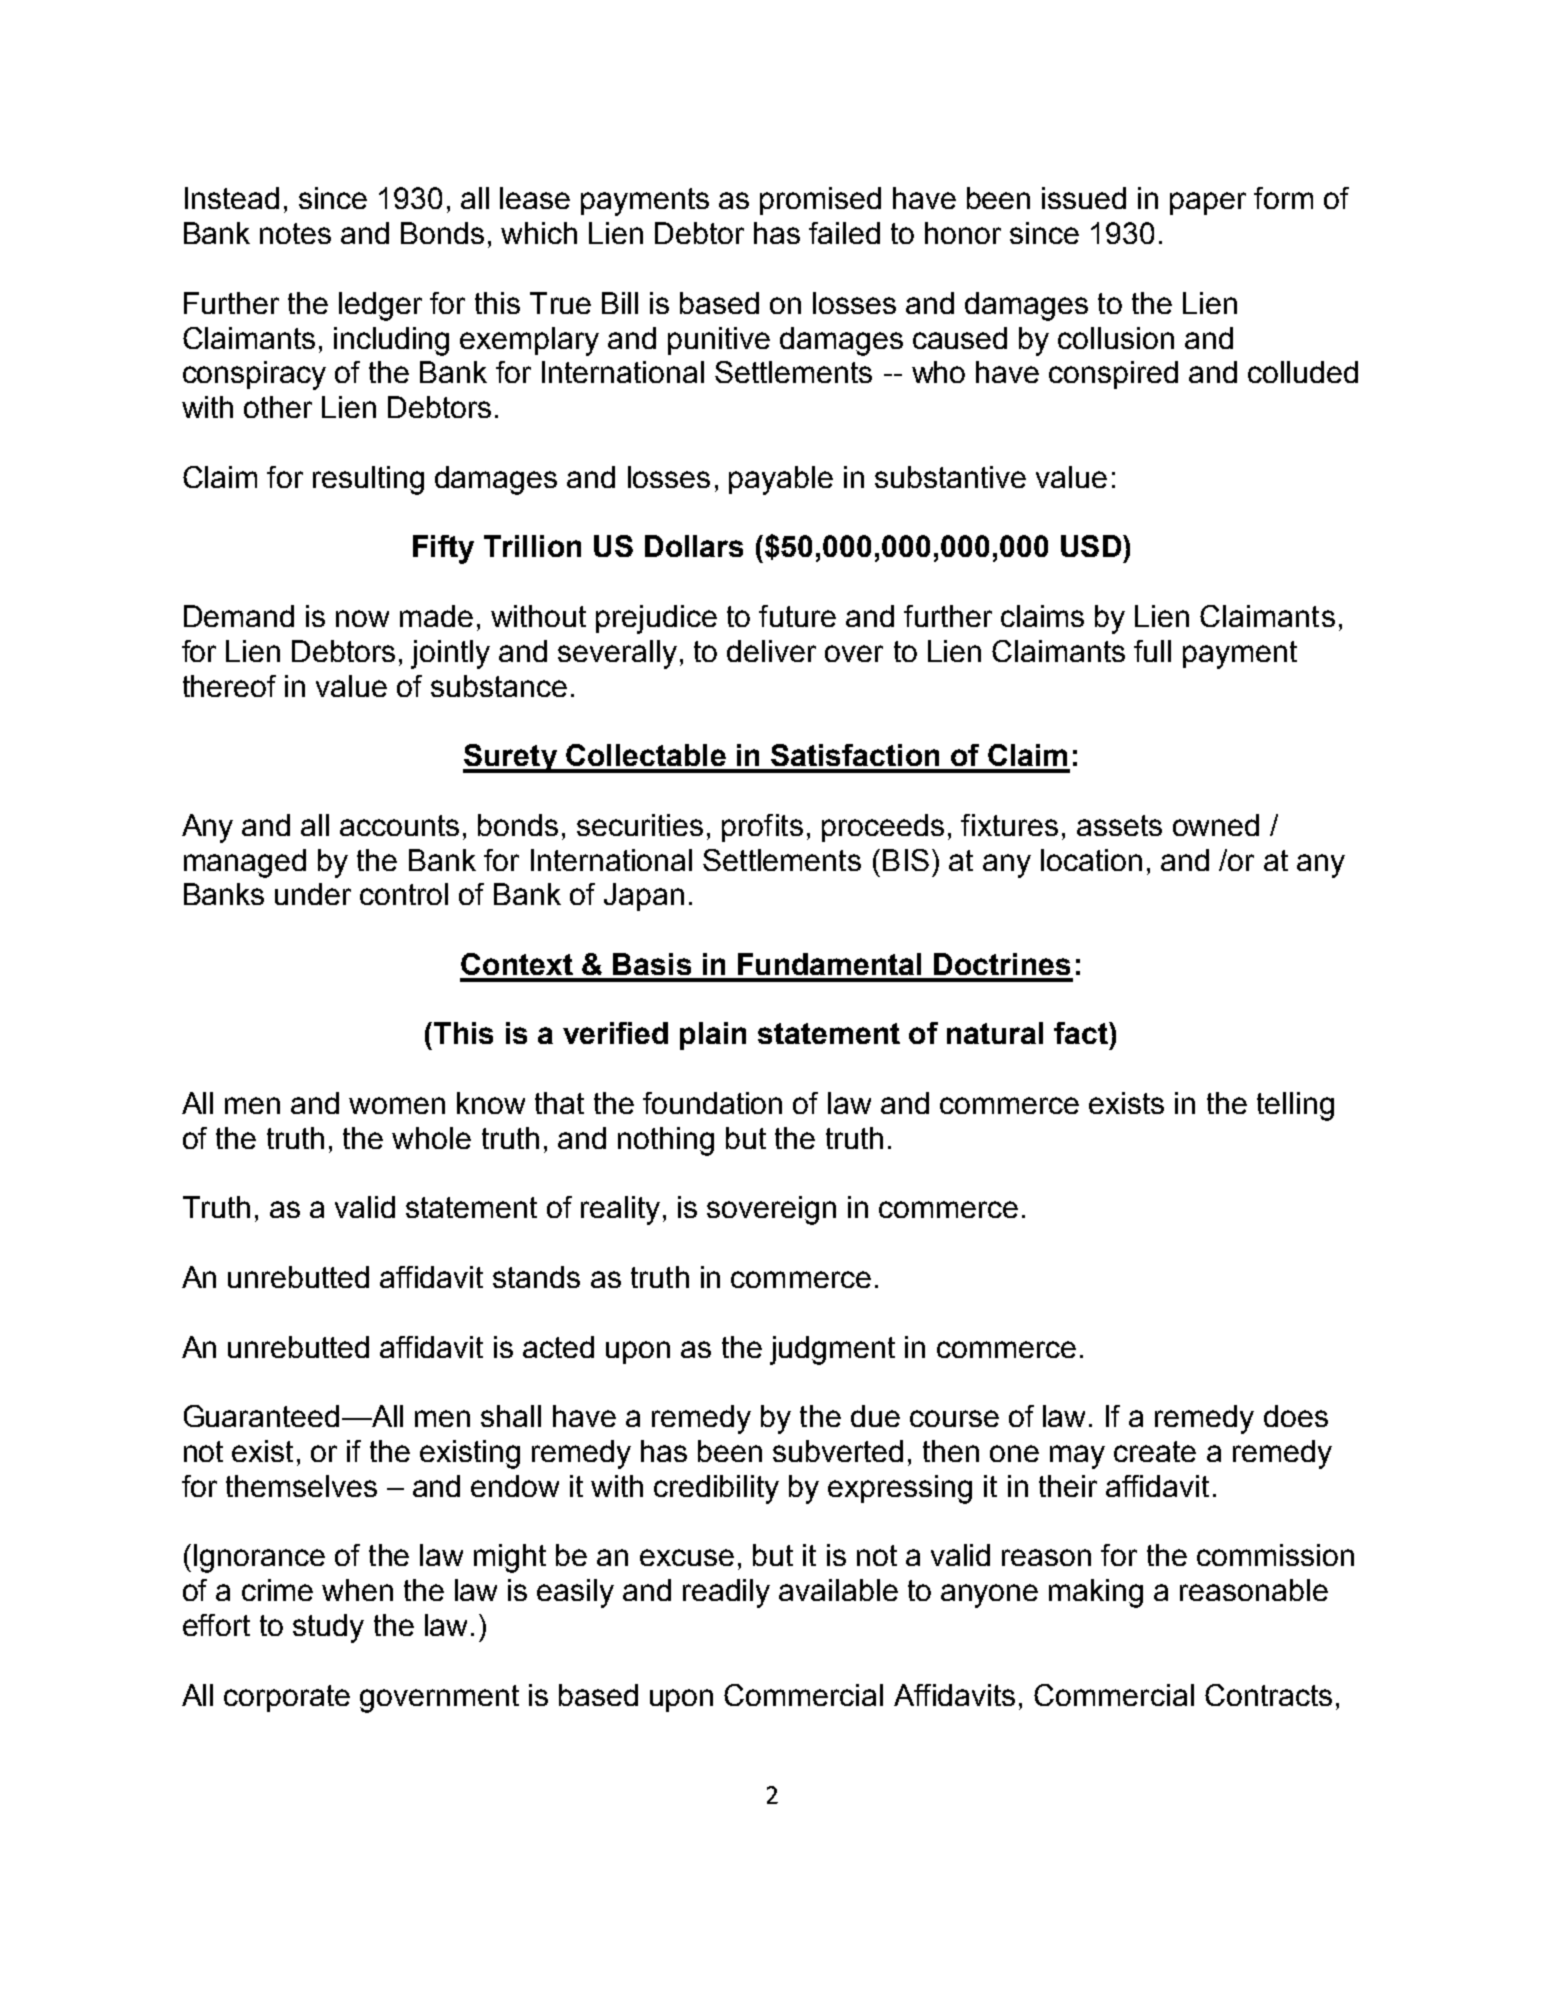 Image resolution: width=1543 pixels, height=1997 pixels. What do you see at coordinates (295, 233) in the image?
I see `notes` at bounding box center [295, 233].
